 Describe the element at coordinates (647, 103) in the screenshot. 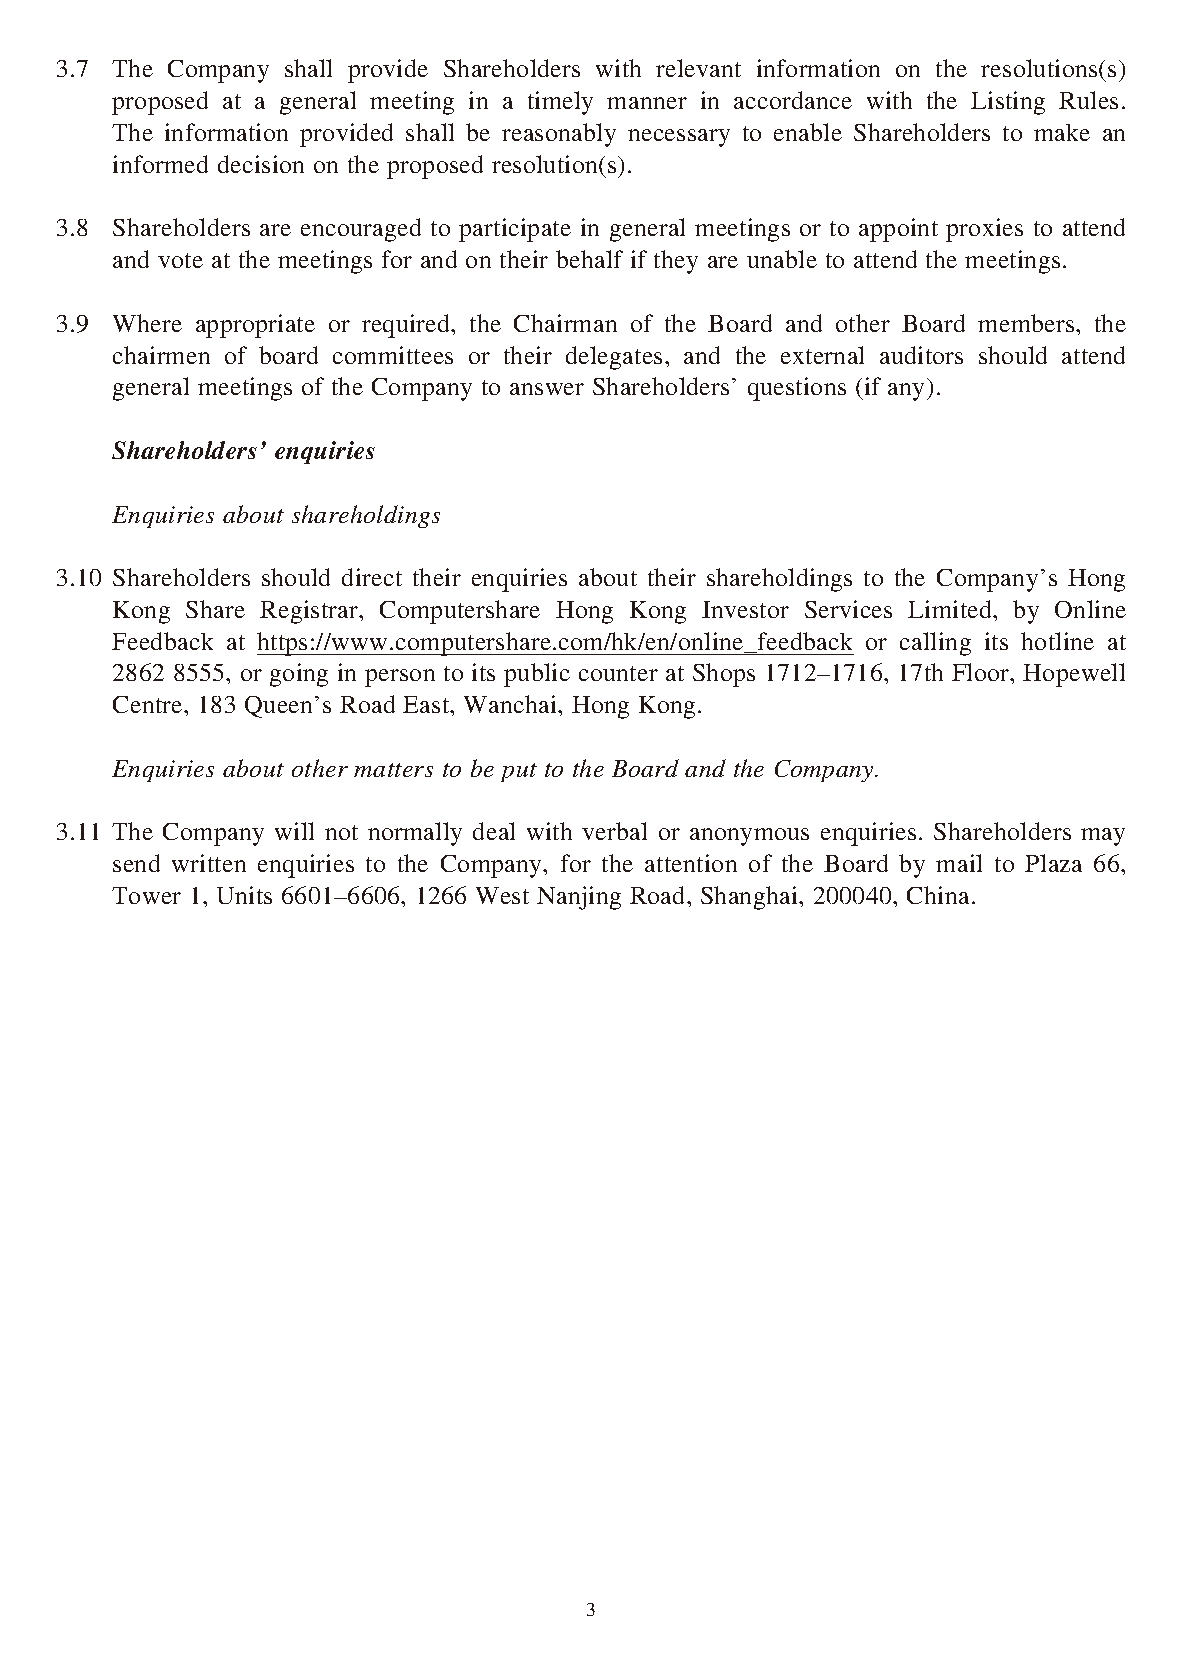

I see `manner` at that location.
